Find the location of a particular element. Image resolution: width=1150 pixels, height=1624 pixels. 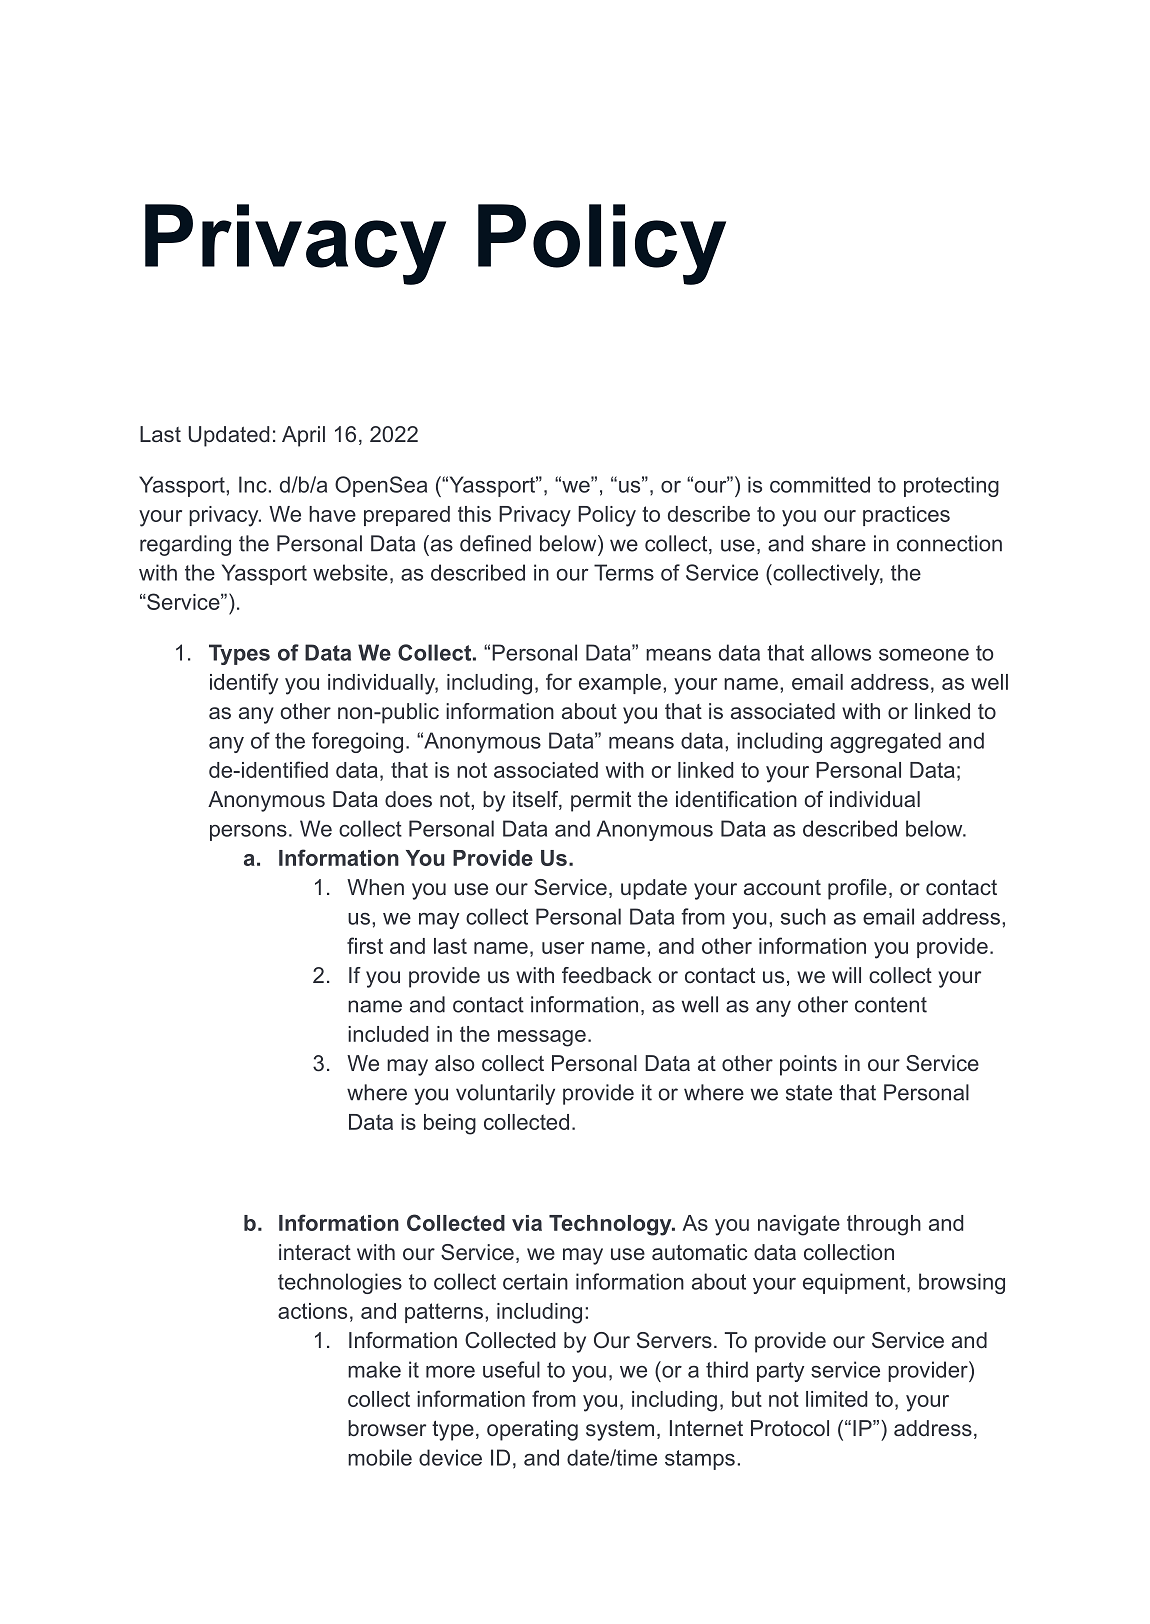

first is located at coordinates (365, 945).
